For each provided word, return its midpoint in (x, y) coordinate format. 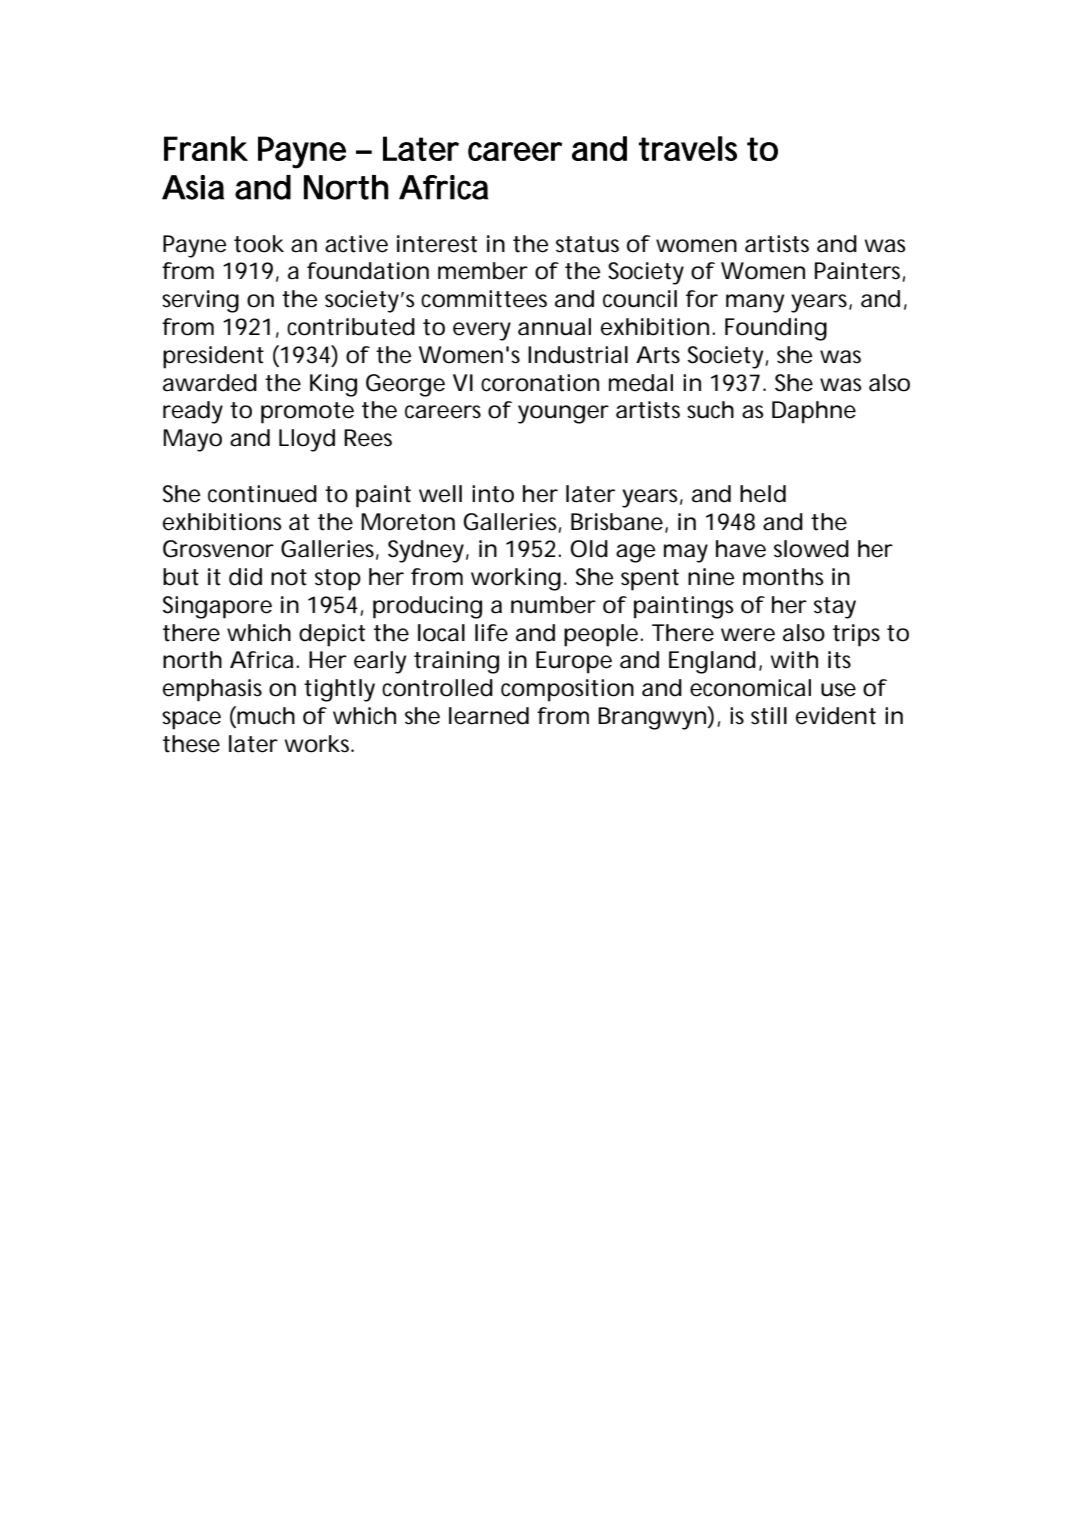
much (265, 716)
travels (688, 148)
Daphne (814, 412)
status (587, 244)
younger (563, 414)
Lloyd (307, 440)
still (769, 716)
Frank (206, 148)
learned (489, 716)
